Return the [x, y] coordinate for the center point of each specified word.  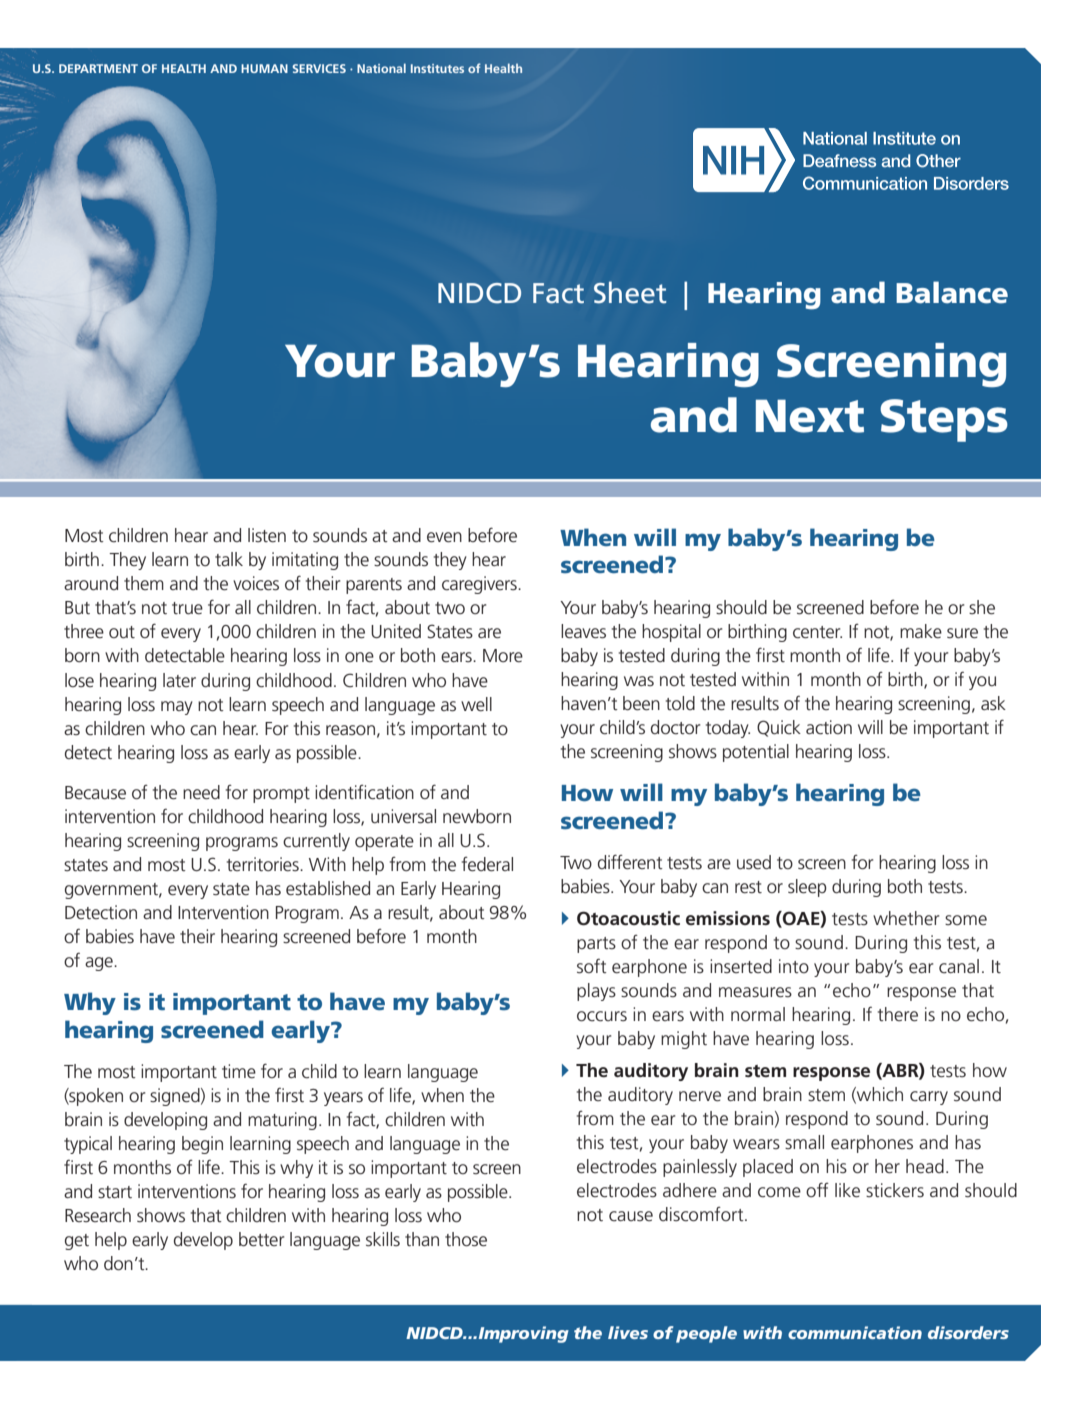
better [261, 1239]
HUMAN [264, 68]
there [898, 1014]
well [476, 704]
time [239, 1071]
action [829, 727]
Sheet [630, 292]
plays [596, 992]
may [177, 708]
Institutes [437, 68]
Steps [944, 420]
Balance [952, 292]
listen [267, 535]
